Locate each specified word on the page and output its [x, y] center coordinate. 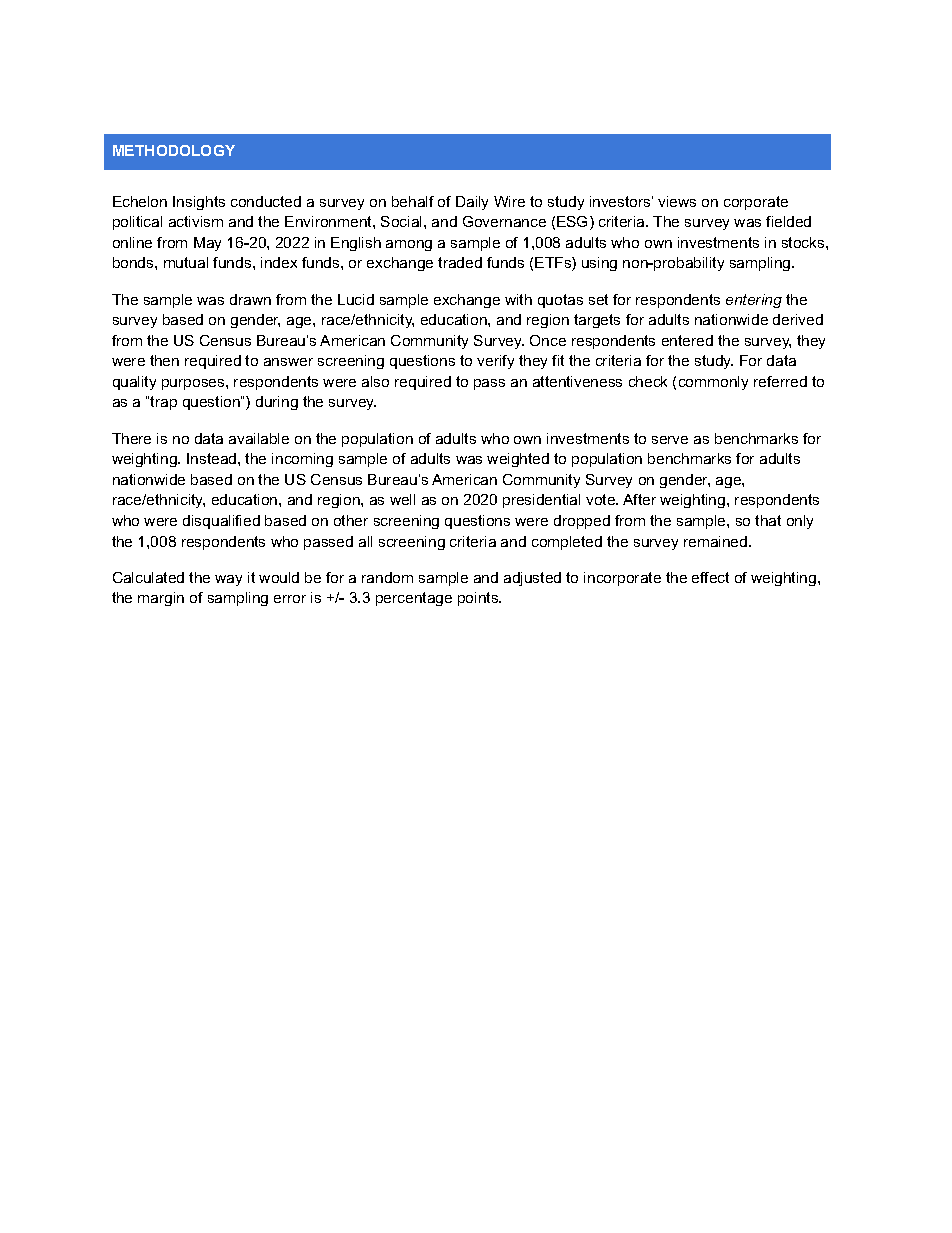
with [518, 299]
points [479, 599]
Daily [472, 203]
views [677, 201]
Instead [213, 458]
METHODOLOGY [174, 150]
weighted [518, 460]
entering [754, 301]
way [228, 580]
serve [670, 440]
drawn [250, 299]
